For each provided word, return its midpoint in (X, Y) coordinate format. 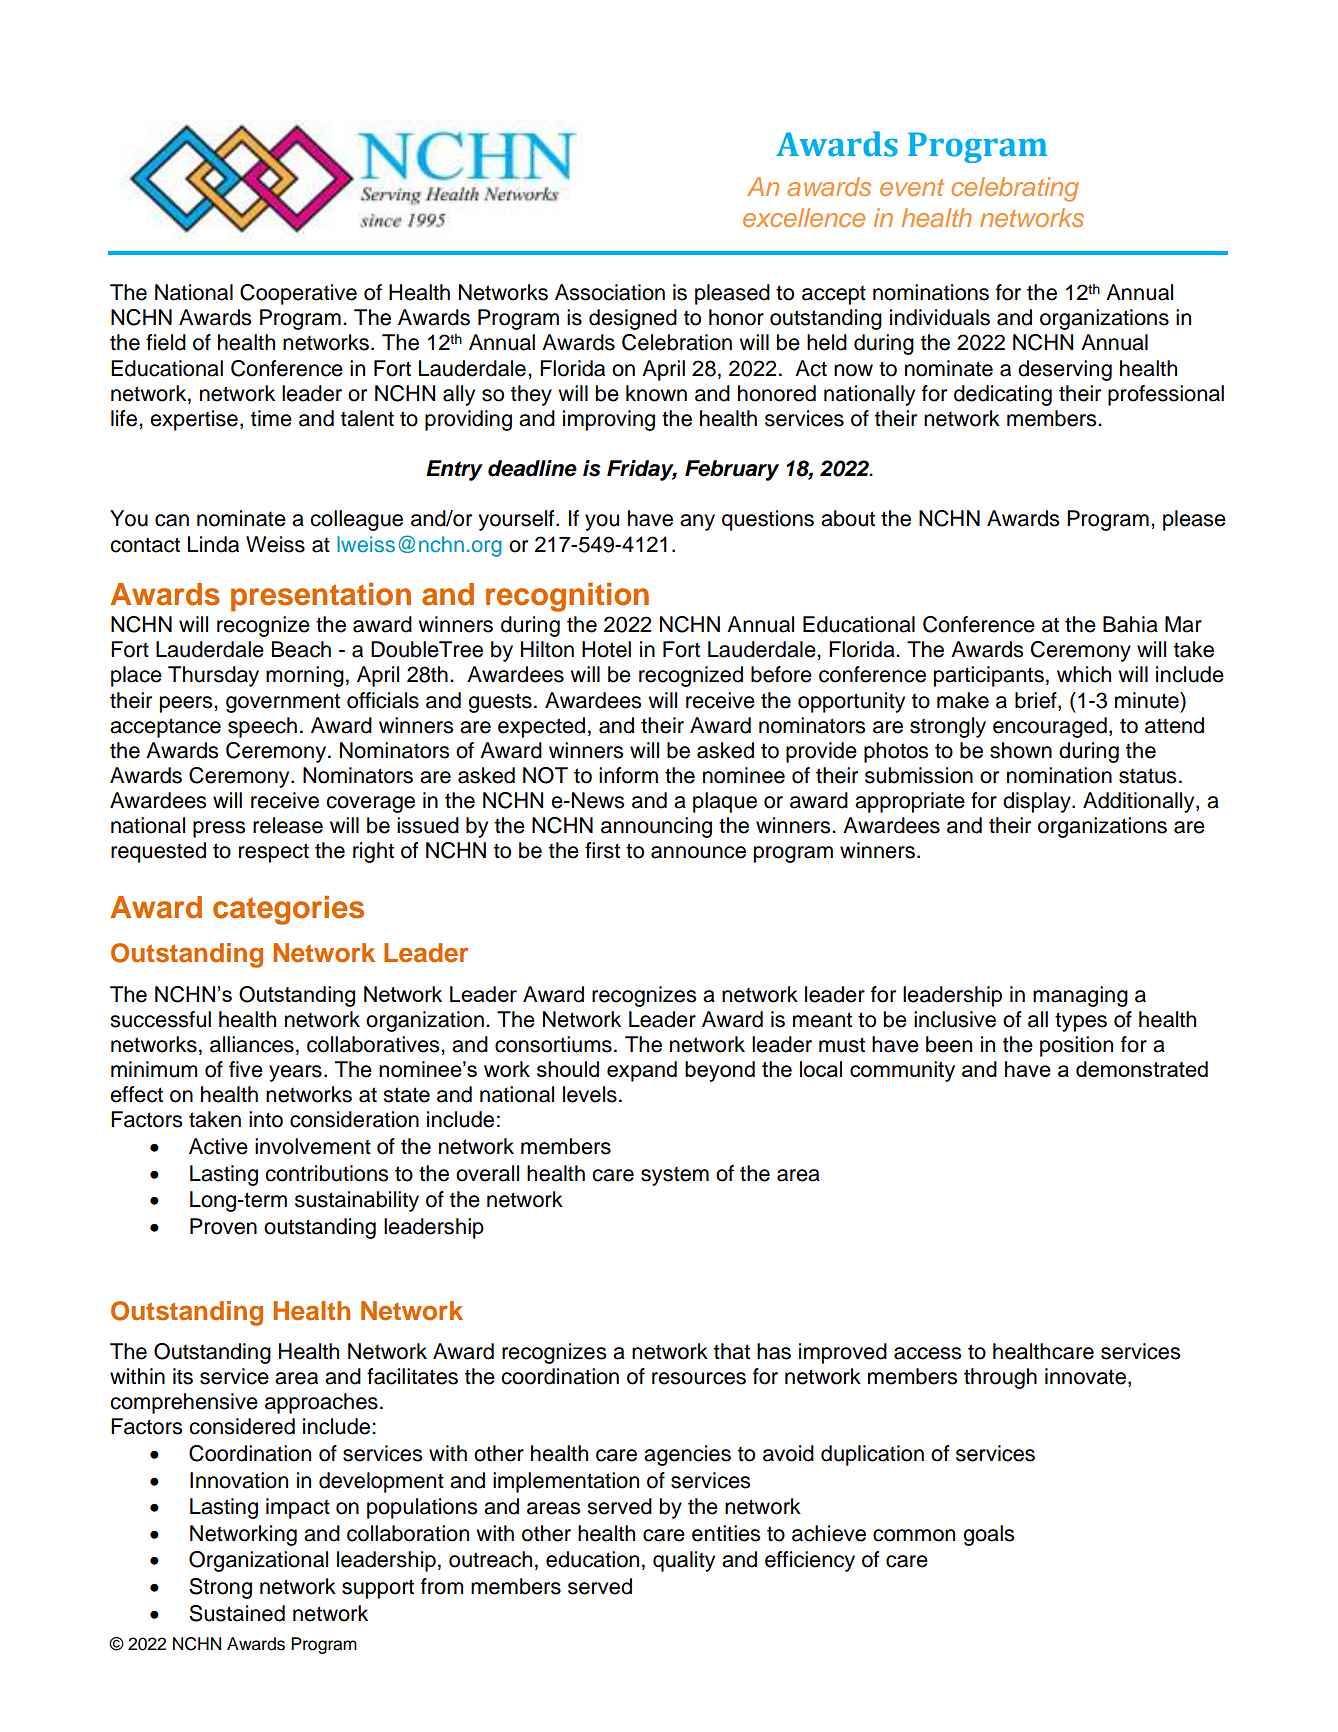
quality (684, 1561)
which (1084, 674)
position (1076, 1046)
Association (610, 292)
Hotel (606, 649)
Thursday (213, 676)
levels (590, 1094)
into (266, 1119)
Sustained (237, 1613)
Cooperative (298, 294)
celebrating (1015, 189)
